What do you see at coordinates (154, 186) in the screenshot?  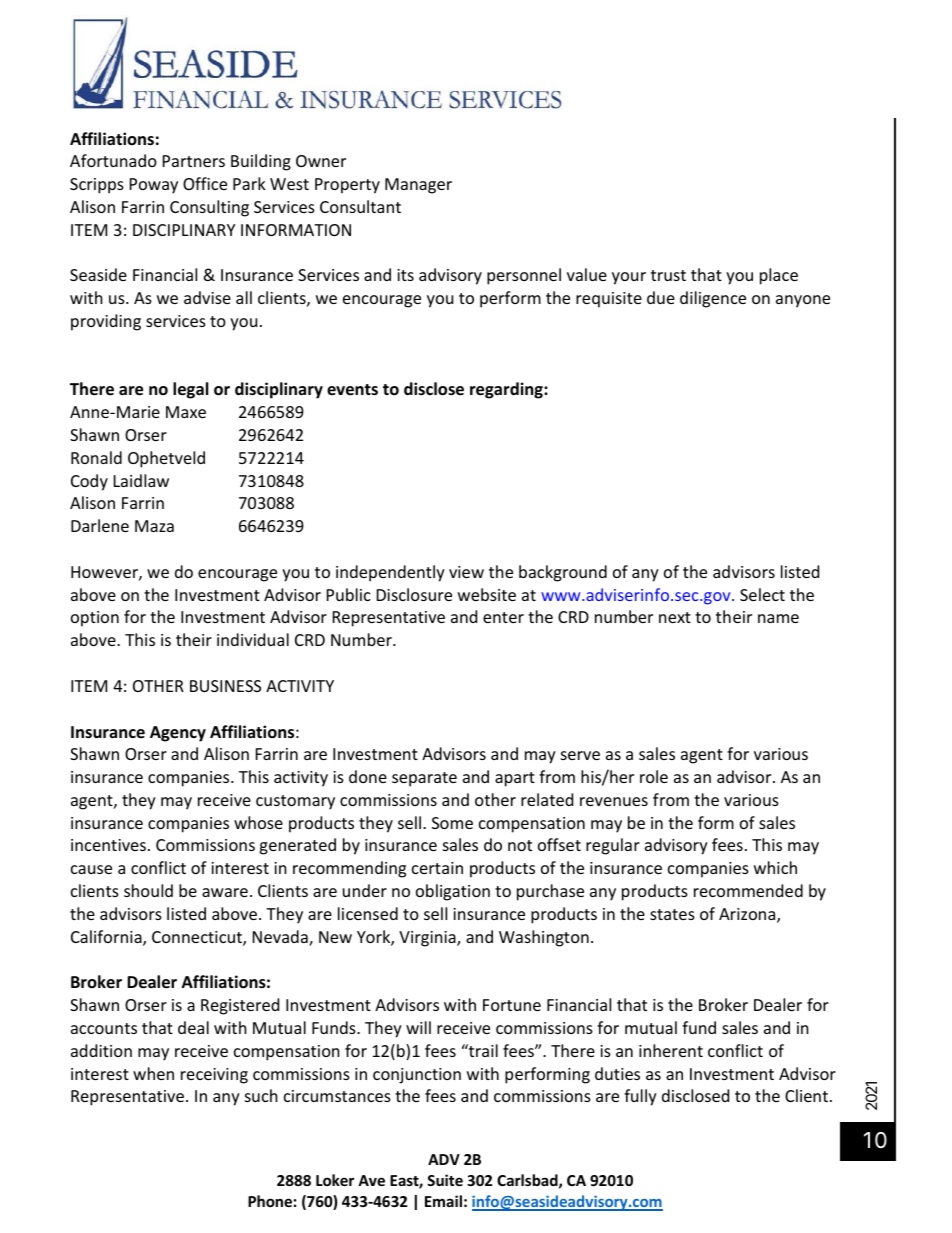 I see `Poway` at bounding box center [154, 186].
